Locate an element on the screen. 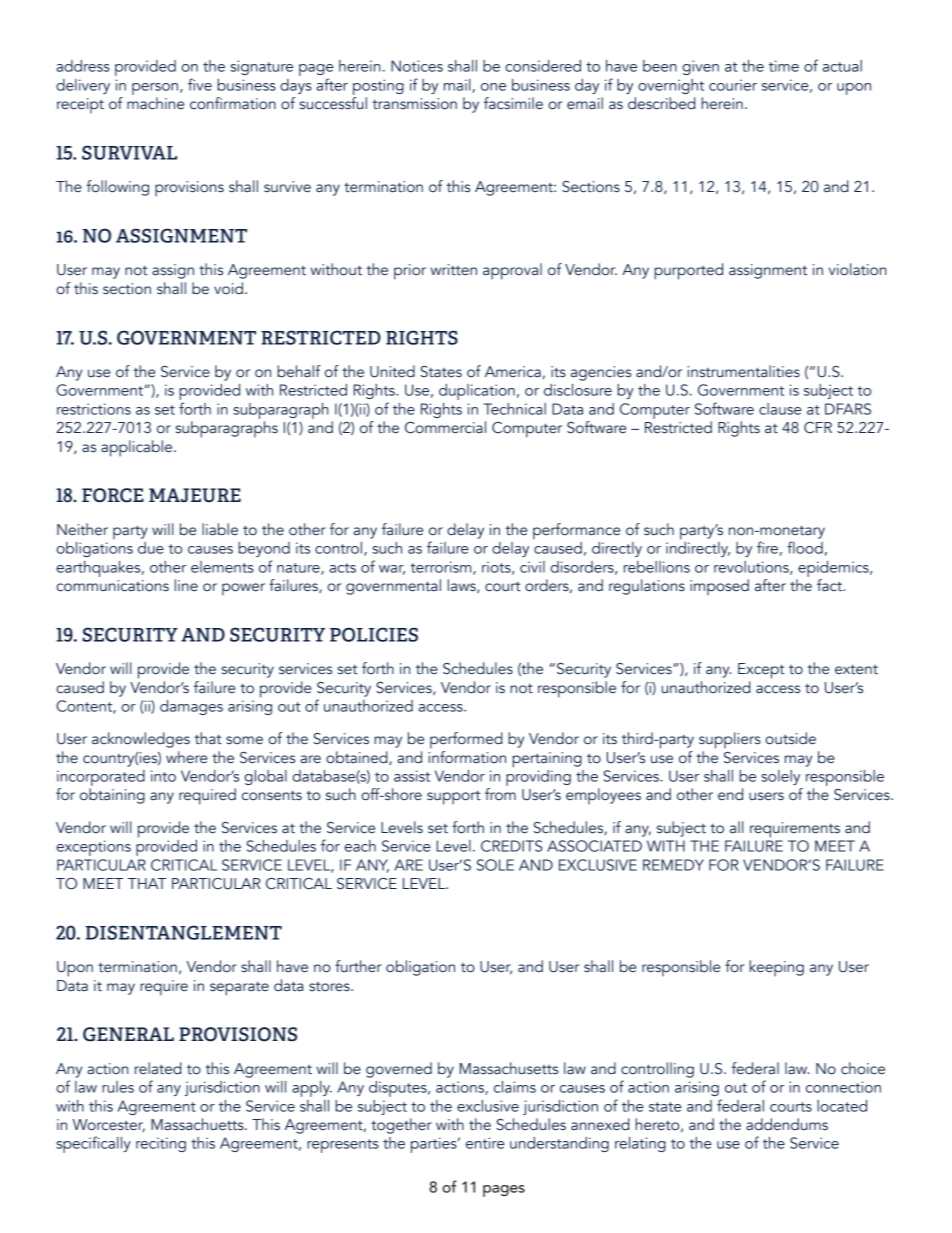 The height and width of the screenshot is (1233, 952). purported is located at coordinates (688, 271).
